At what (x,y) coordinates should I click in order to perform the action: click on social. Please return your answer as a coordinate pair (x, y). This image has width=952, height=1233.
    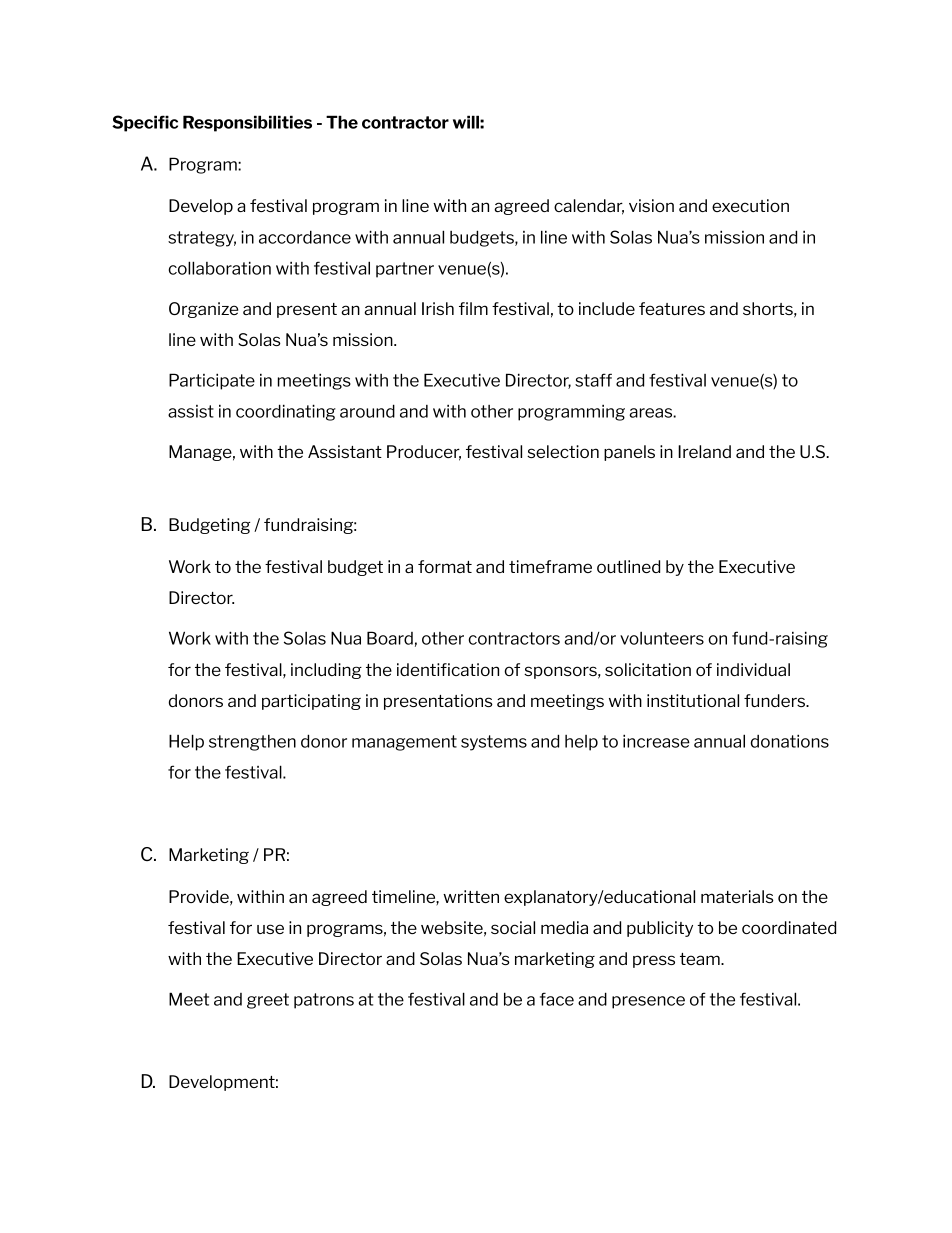
    Looking at the image, I should click on (513, 927).
